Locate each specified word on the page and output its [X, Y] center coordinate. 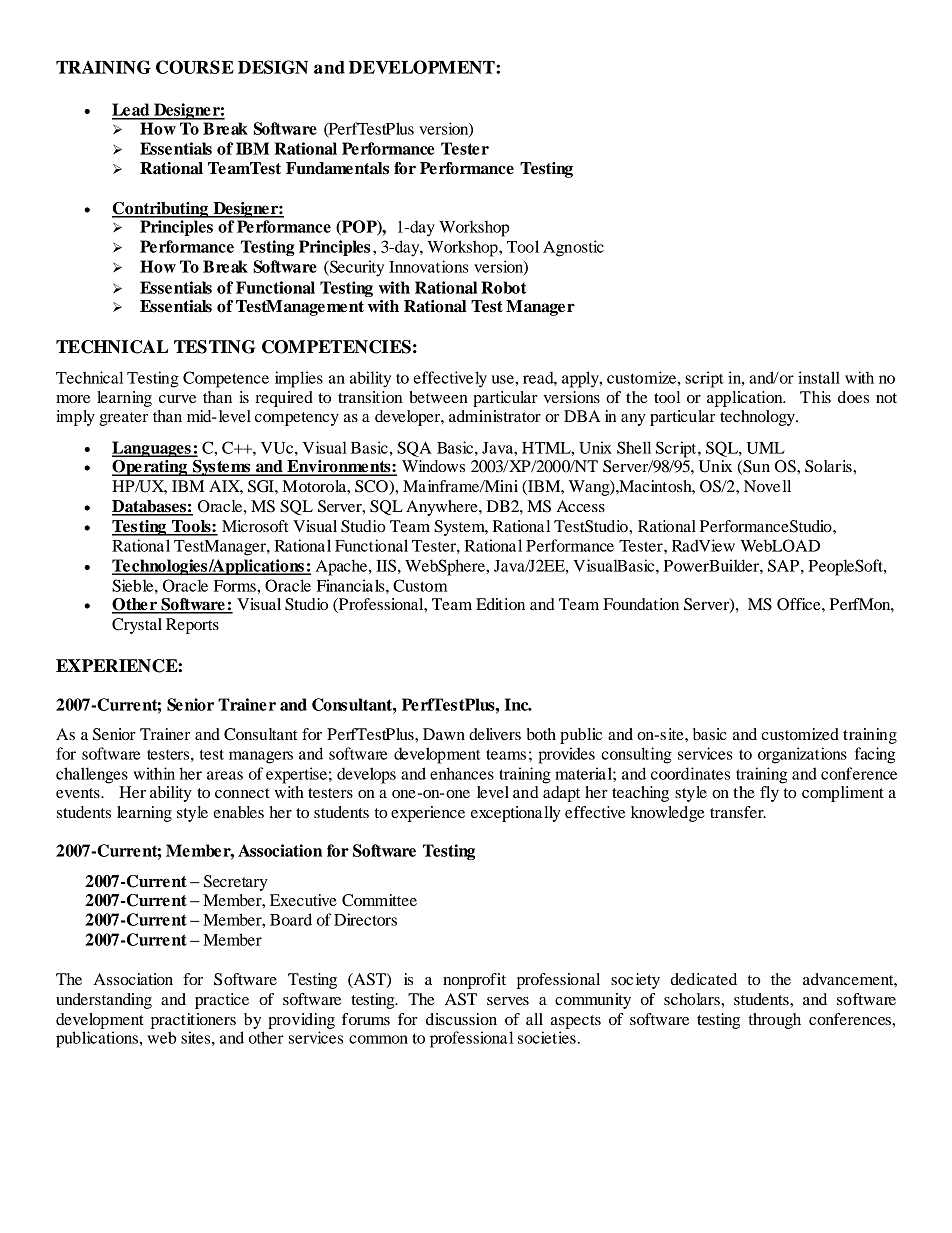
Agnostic [573, 248]
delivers [495, 734]
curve [177, 399]
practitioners [193, 1021]
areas [225, 775]
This [815, 397]
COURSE [195, 67]
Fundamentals [337, 168]
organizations [802, 755]
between [438, 397]
